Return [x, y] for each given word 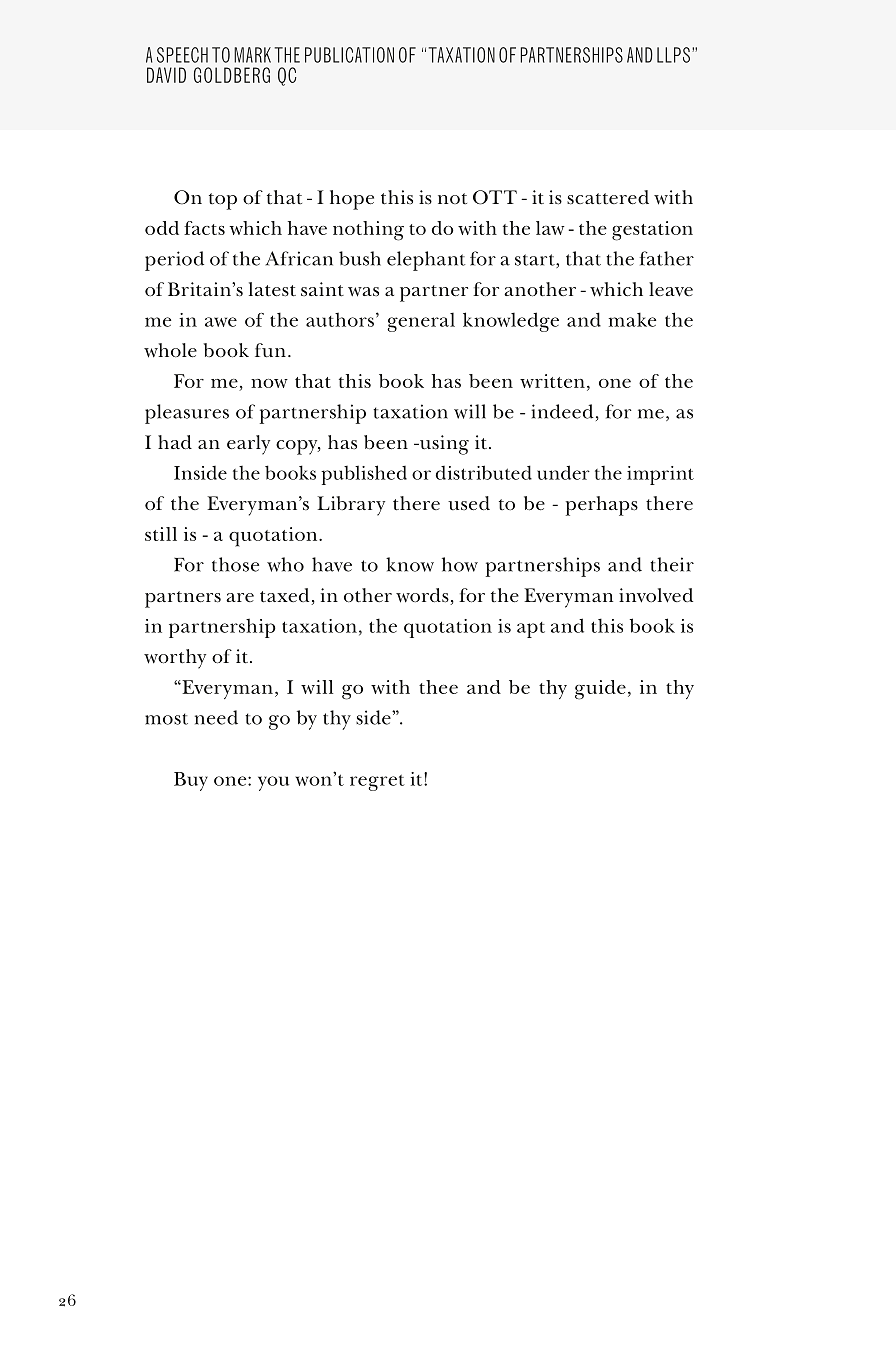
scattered [608, 197]
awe [221, 322]
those [235, 564]
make [632, 319]
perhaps [602, 506]
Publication [349, 55]
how [460, 564]
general [421, 322]
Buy [191, 781]
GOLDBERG [232, 75]
